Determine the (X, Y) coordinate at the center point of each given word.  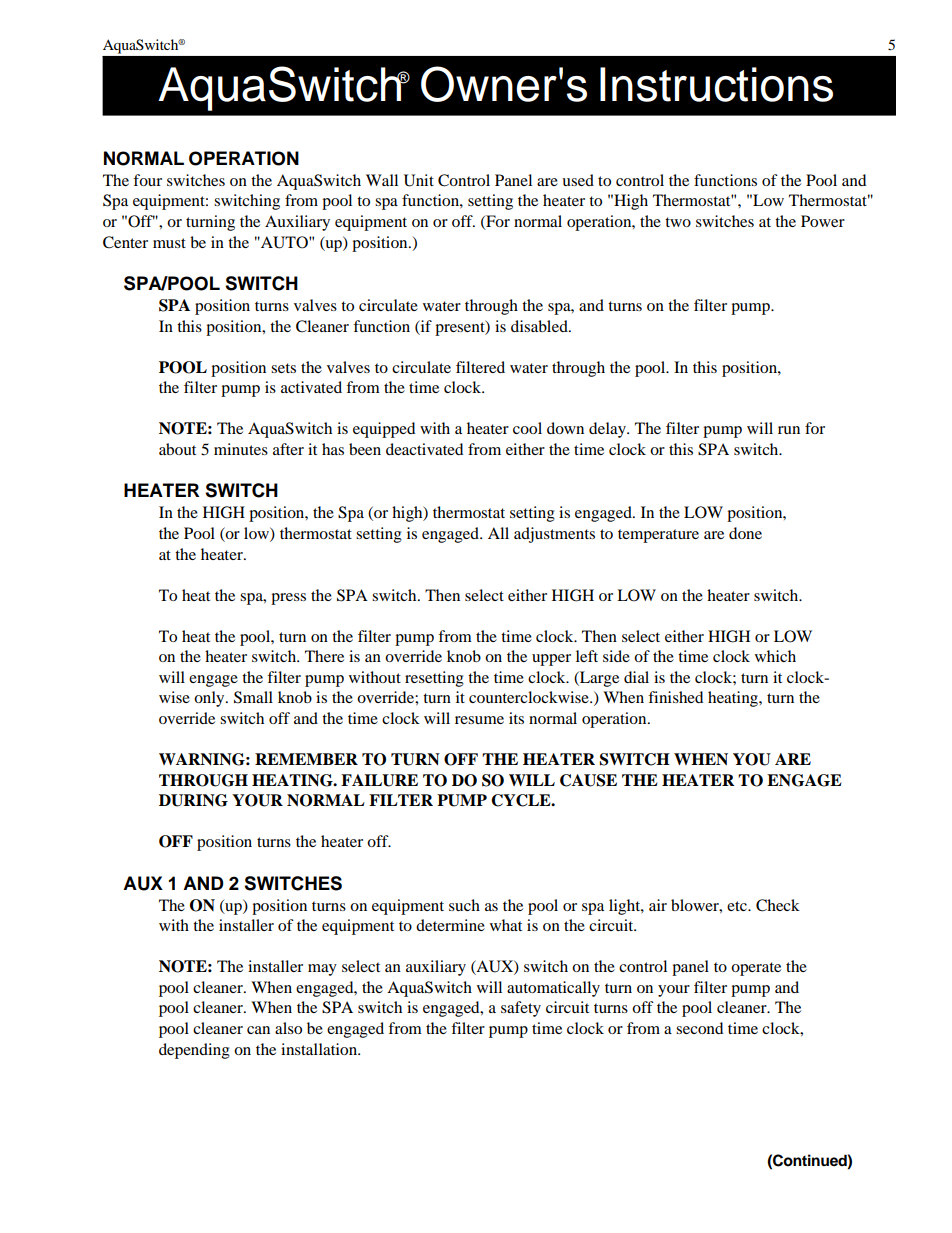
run (789, 430)
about (177, 449)
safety (521, 1009)
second (699, 1028)
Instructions (716, 84)
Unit (419, 180)
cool (527, 428)
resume (479, 720)
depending (194, 1051)
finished (675, 697)
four (147, 180)
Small (253, 697)
